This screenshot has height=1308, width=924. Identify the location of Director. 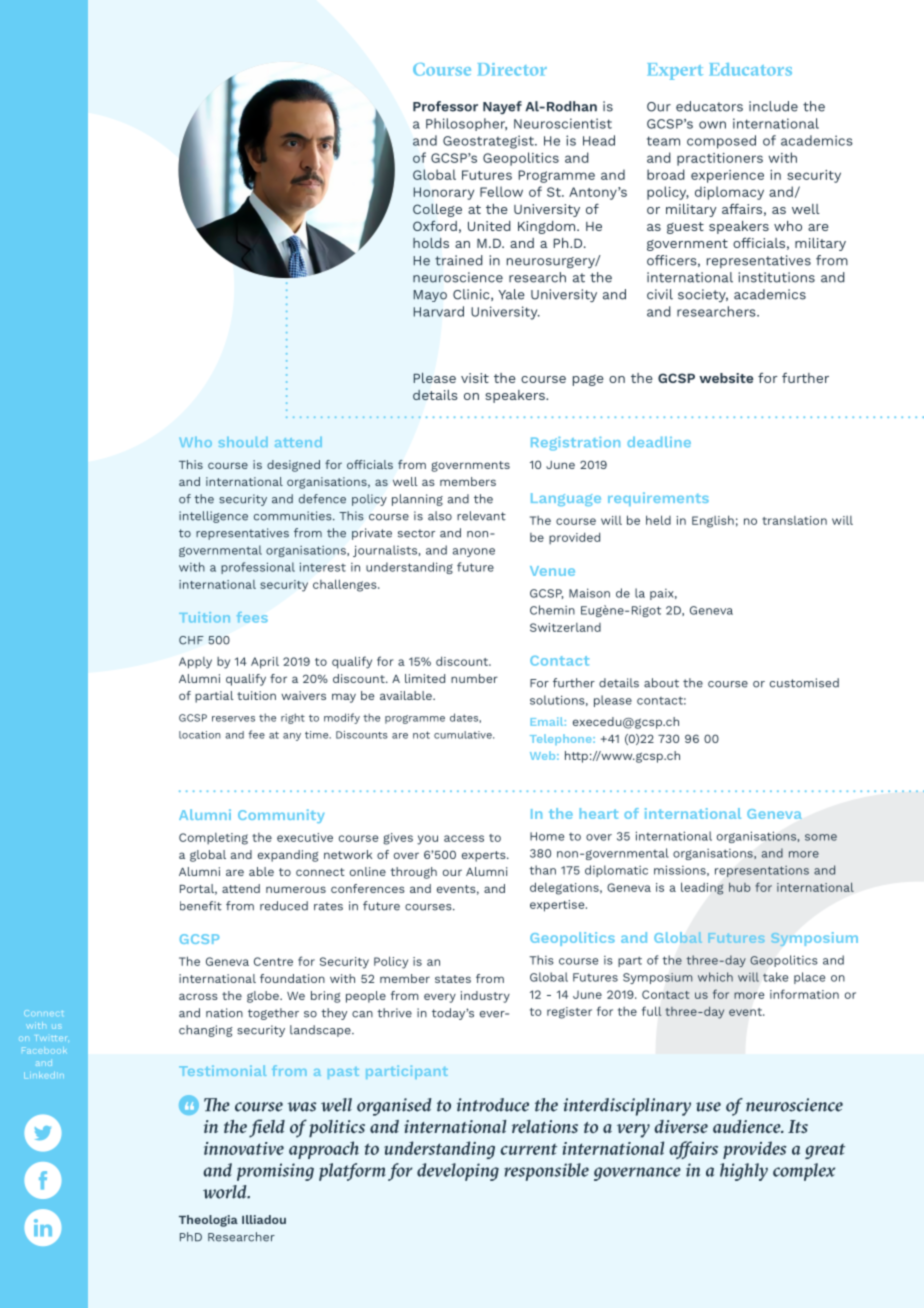
(512, 69).
